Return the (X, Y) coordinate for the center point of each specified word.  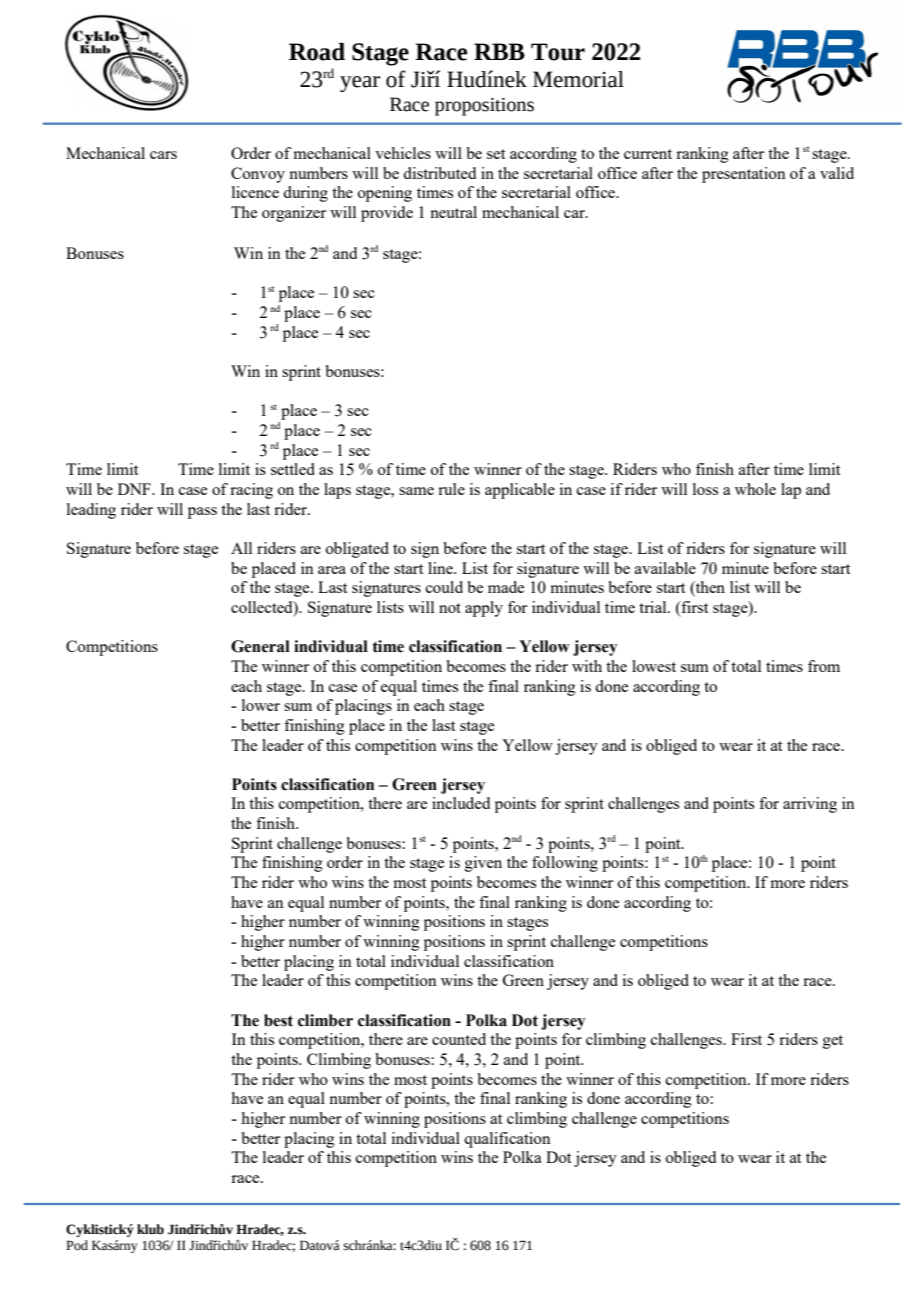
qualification (507, 1140)
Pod (77, 1245)
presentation (744, 175)
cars (163, 155)
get (833, 1042)
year (360, 84)
